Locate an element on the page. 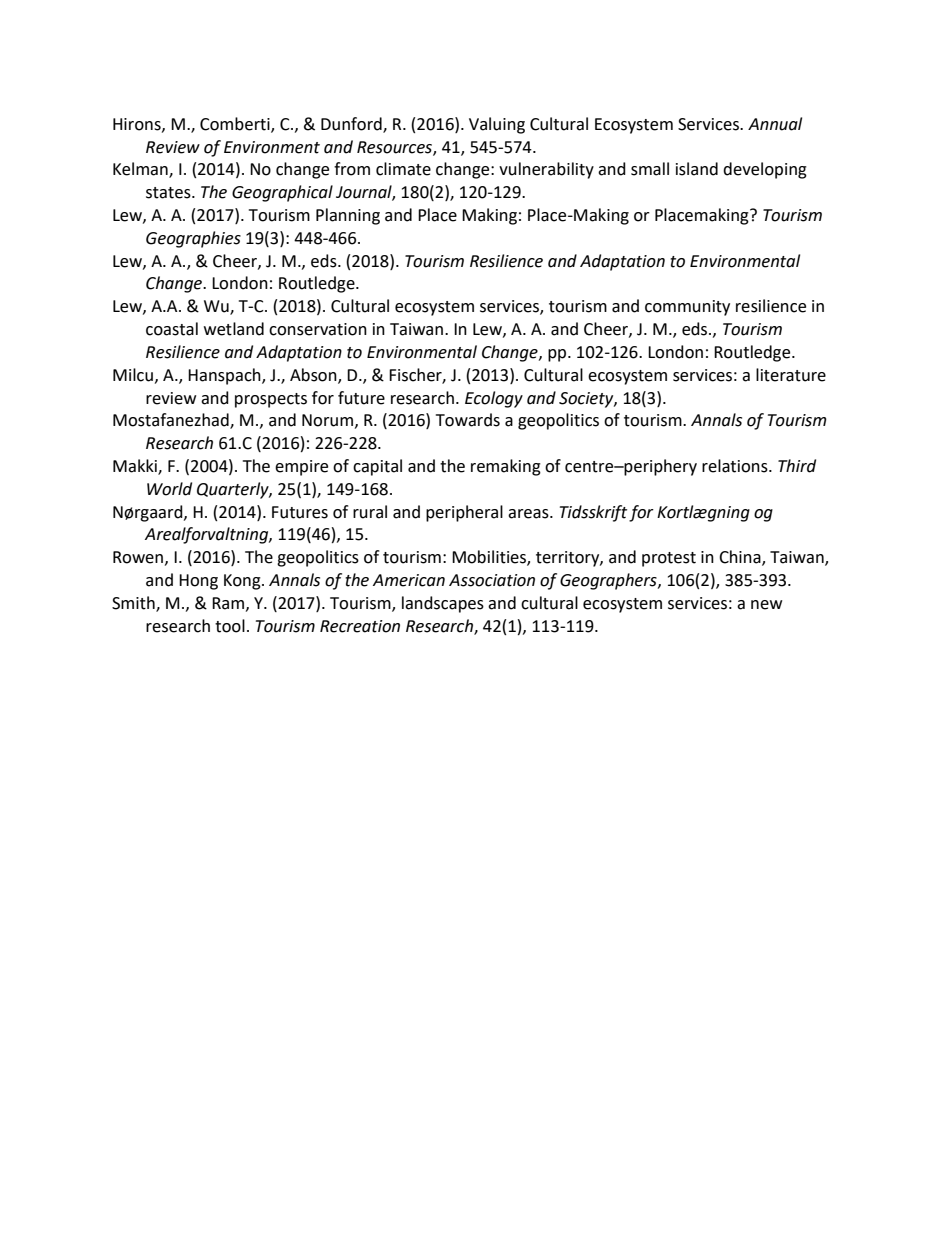  landscapes is located at coordinates (443, 604).
